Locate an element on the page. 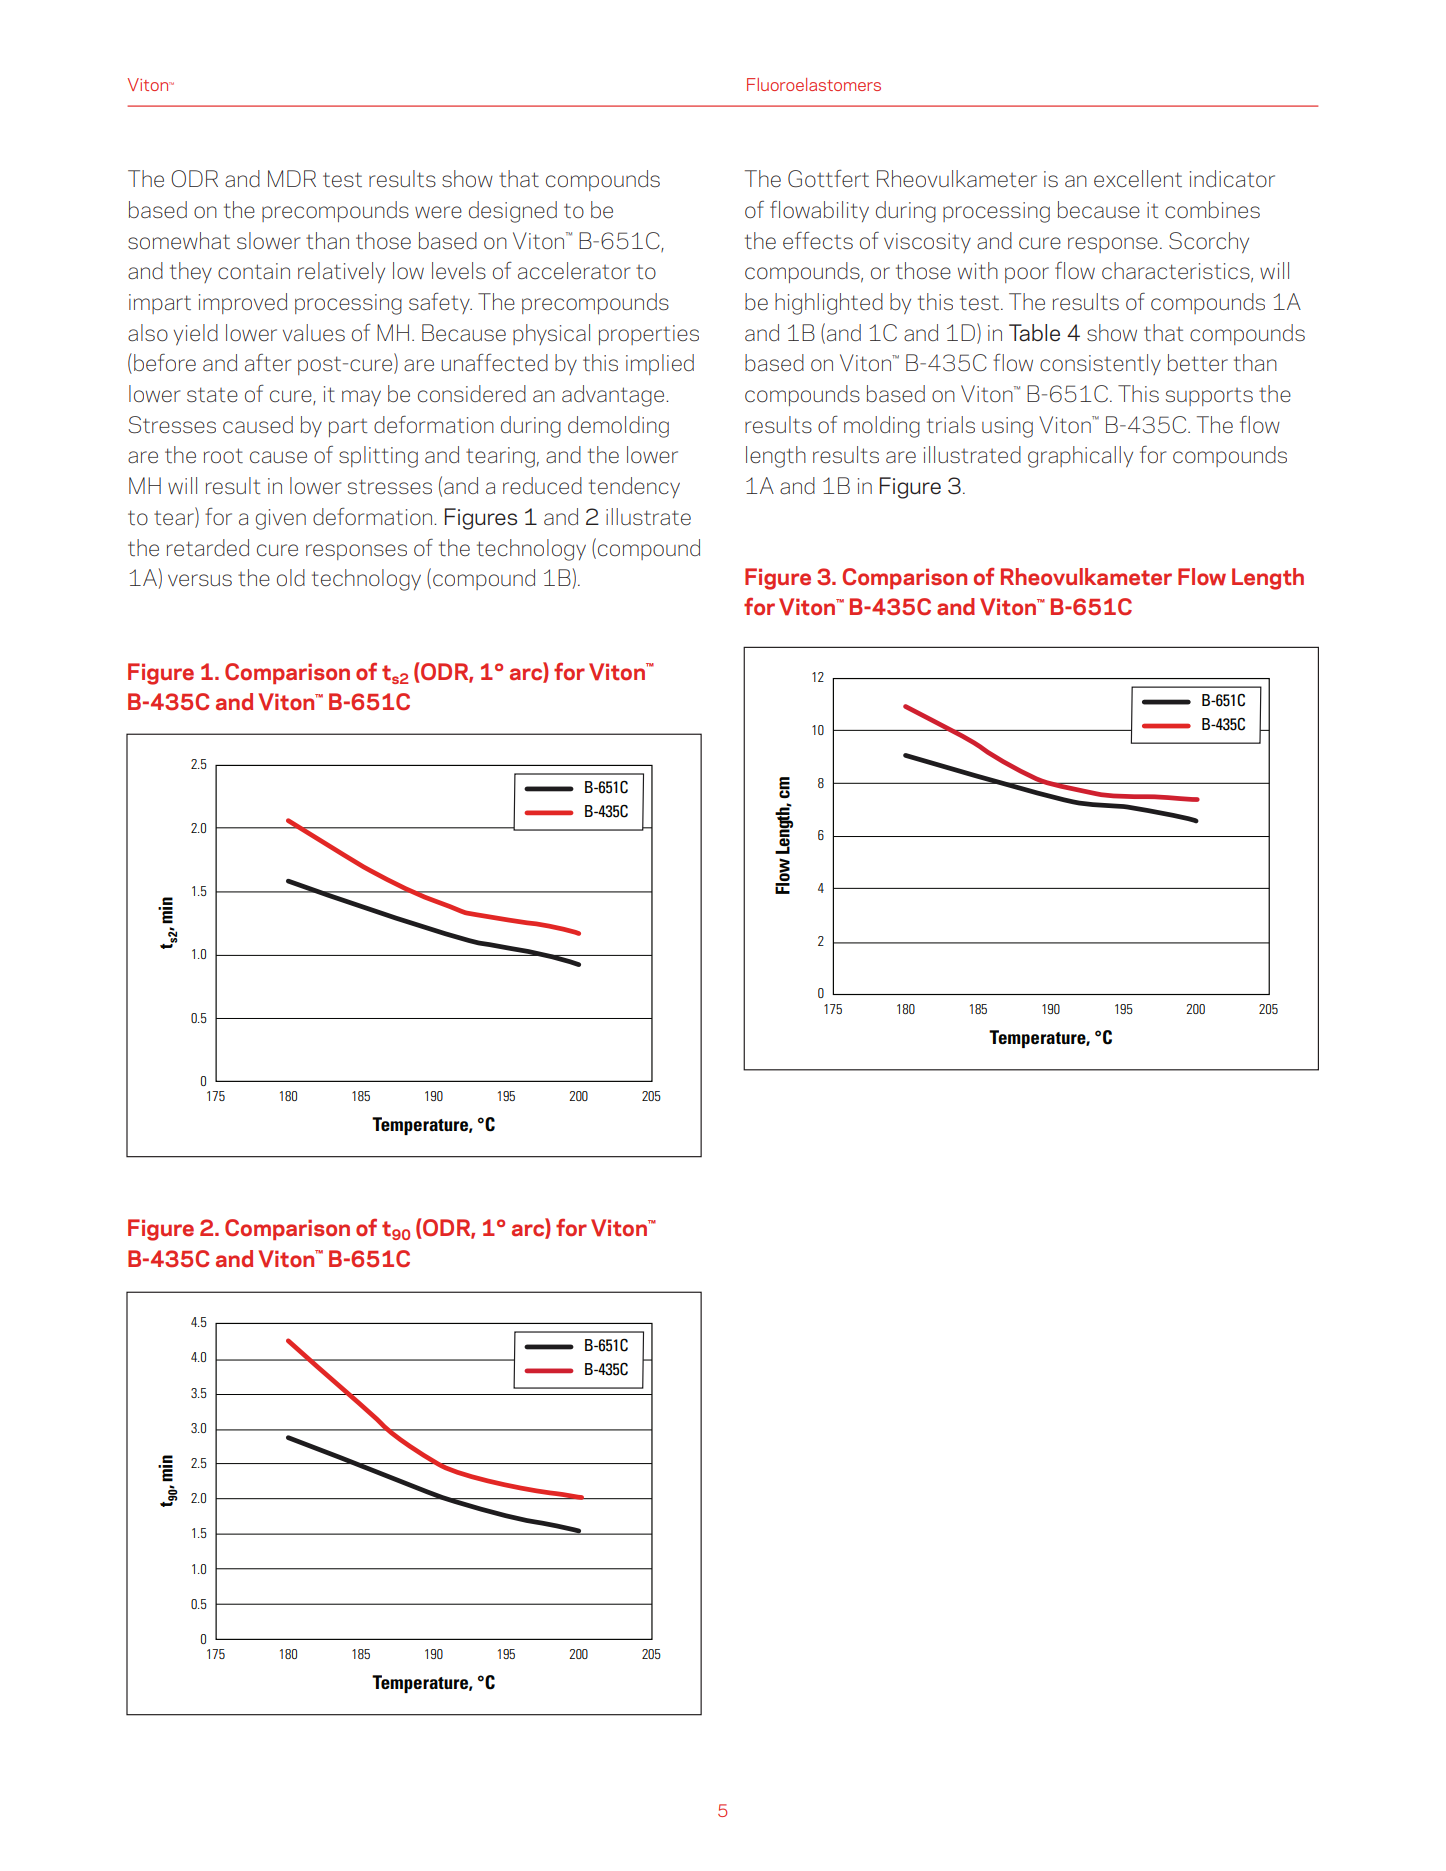 The width and height of the image is (1446, 1871). Table is located at coordinates (1034, 333).
